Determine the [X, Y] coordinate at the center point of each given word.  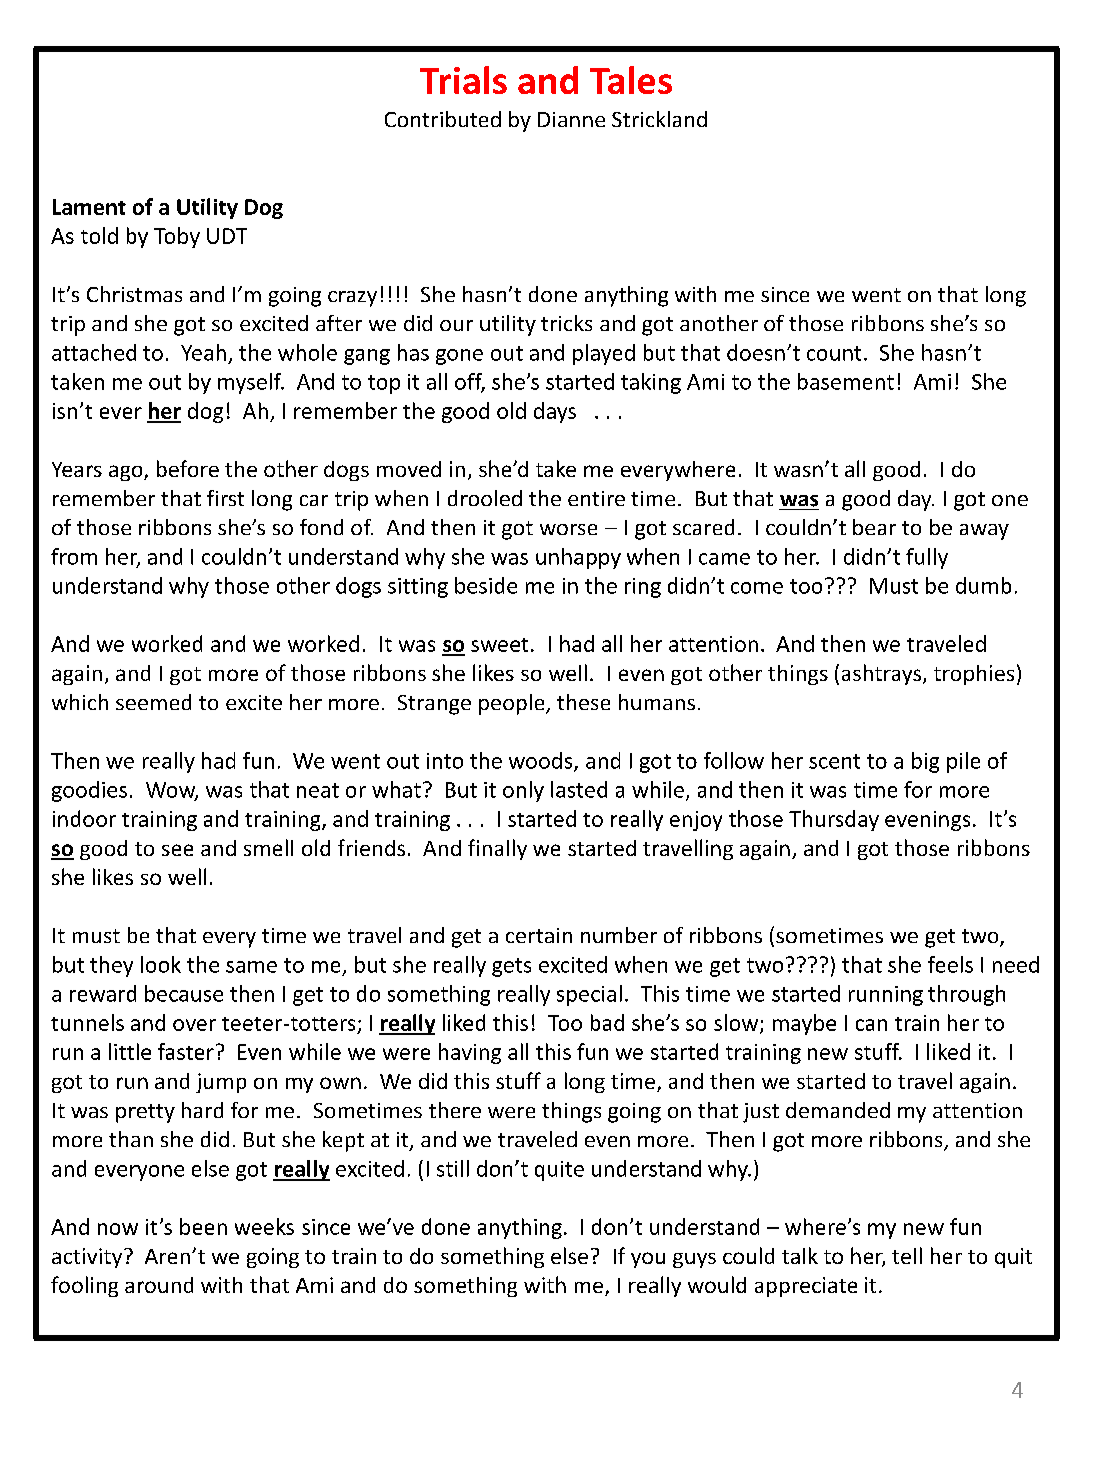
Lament [89, 207]
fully [927, 558]
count [834, 353]
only [523, 791]
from [74, 556]
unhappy [578, 558]
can [871, 1025]
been [203, 1226]
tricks [566, 323]
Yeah [203, 352]
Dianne [571, 119]
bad [607, 1022]
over [194, 1025]
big [925, 762]
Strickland [659, 119]
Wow [172, 791]
